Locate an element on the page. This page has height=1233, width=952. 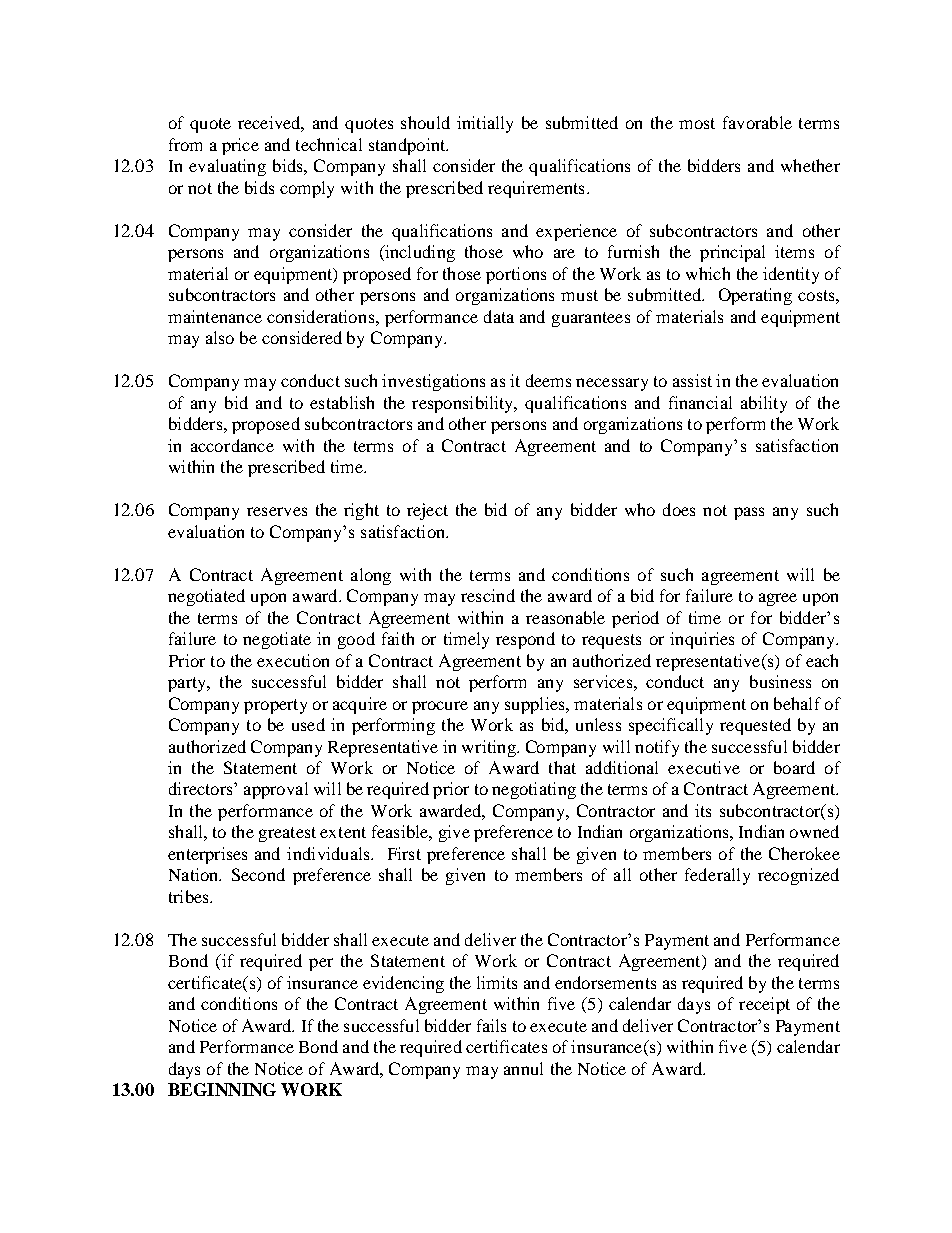
rescind is located at coordinates (488, 595).
